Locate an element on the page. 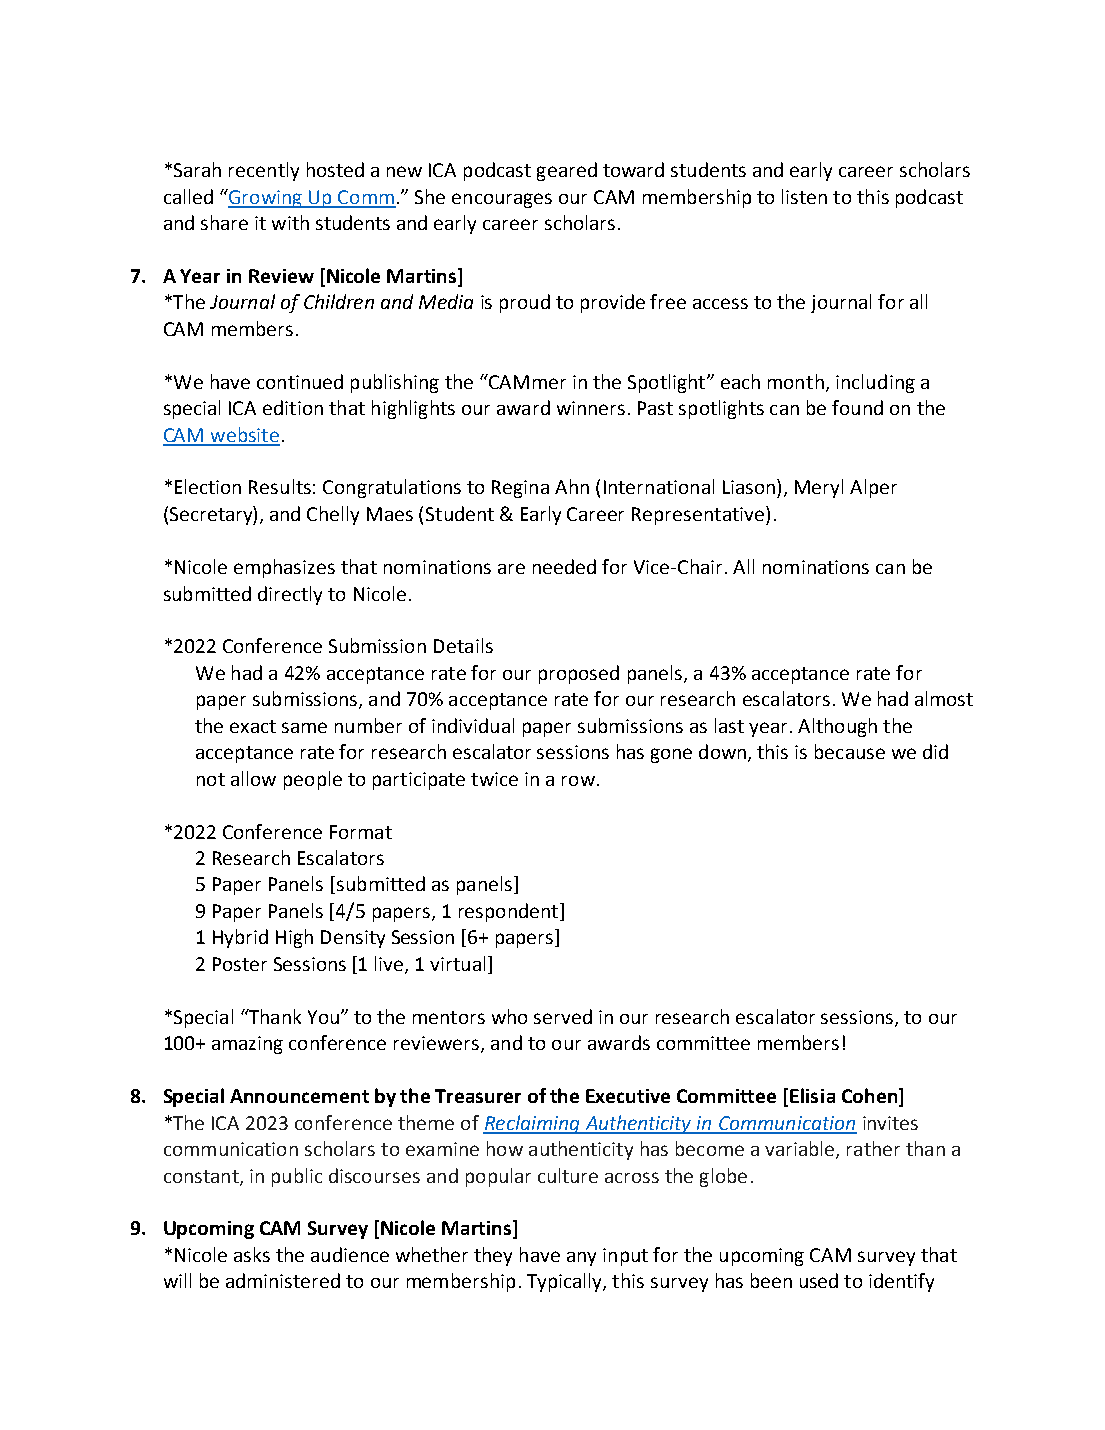 The height and width of the page is (1430, 1105). geared is located at coordinates (567, 171).
